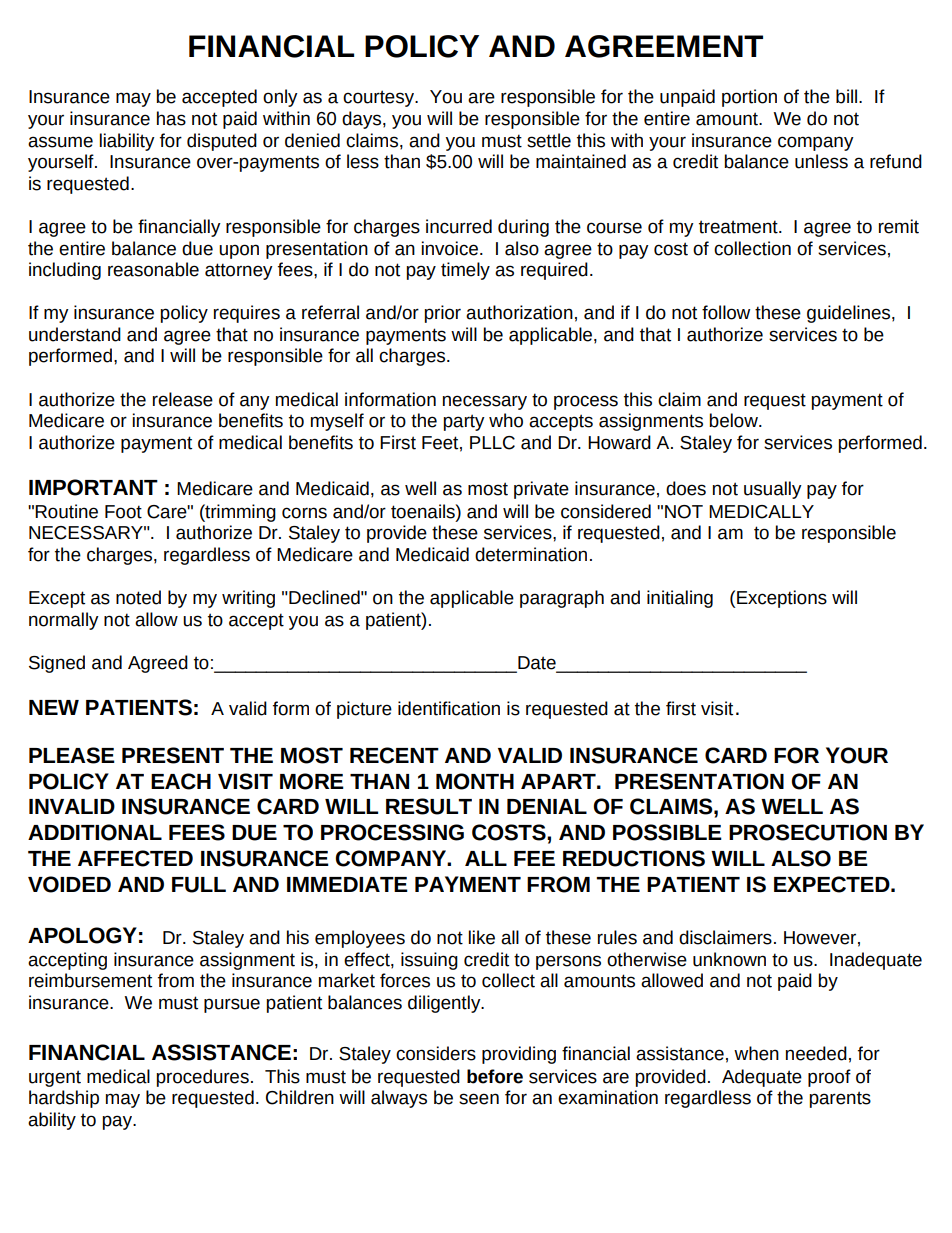  I want to click on PROSECUTION, so click(808, 832).
